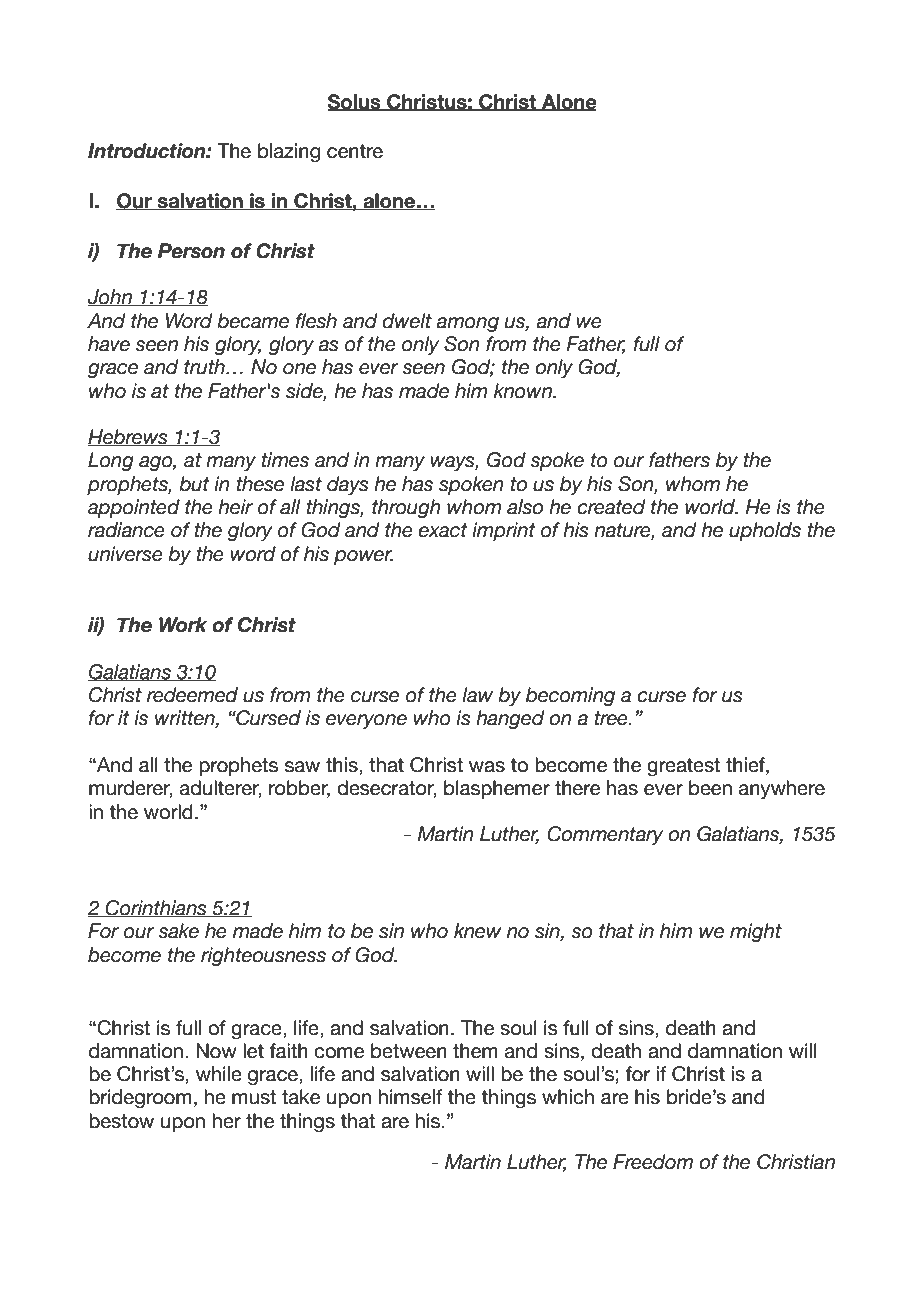 The image size is (924, 1308). I want to click on among, so click(467, 324).
